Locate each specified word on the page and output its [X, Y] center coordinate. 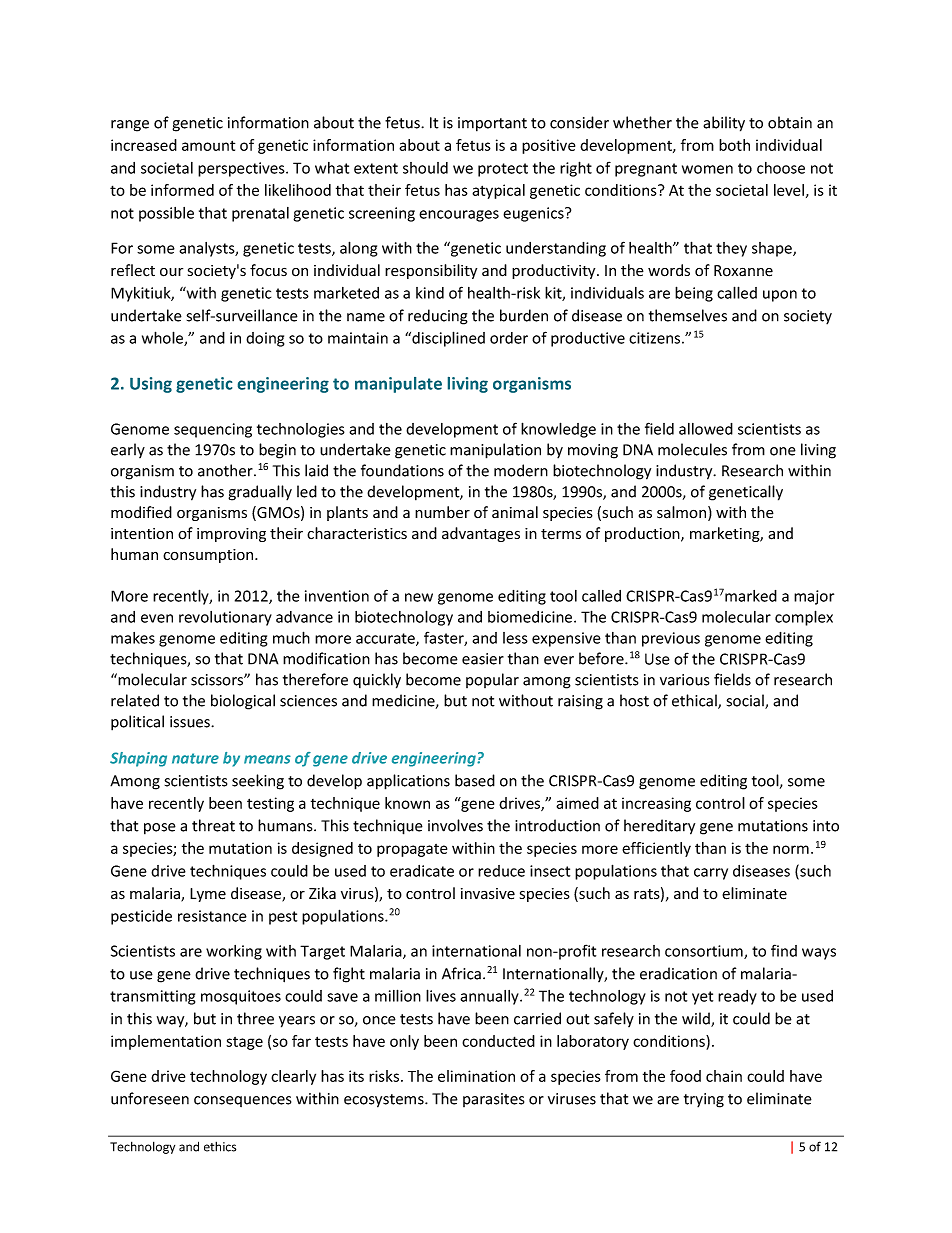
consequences [242, 1101]
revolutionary [225, 618]
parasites [493, 1100]
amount [208, 145]
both [734, 145]
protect [503, 170]
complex [804, 618]
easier [483, 659]
